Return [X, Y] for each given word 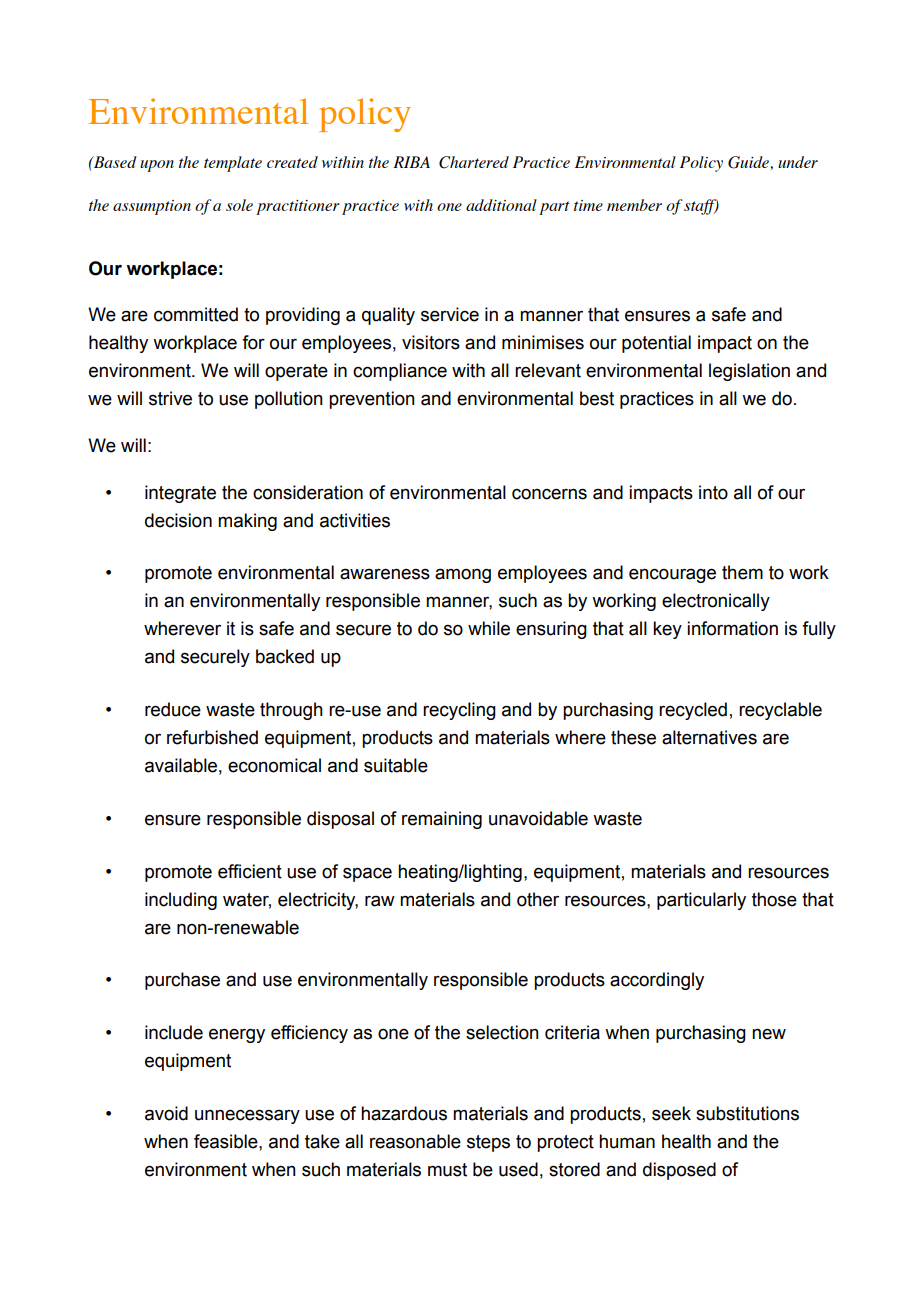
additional [501, 205]
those [774, 899]
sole [239, 205]
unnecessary [247, 1116]
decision [178, 520]
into [713, 492]
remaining [442, 820]
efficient [250, 871]
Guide [748, 162]
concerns [549, 494]
